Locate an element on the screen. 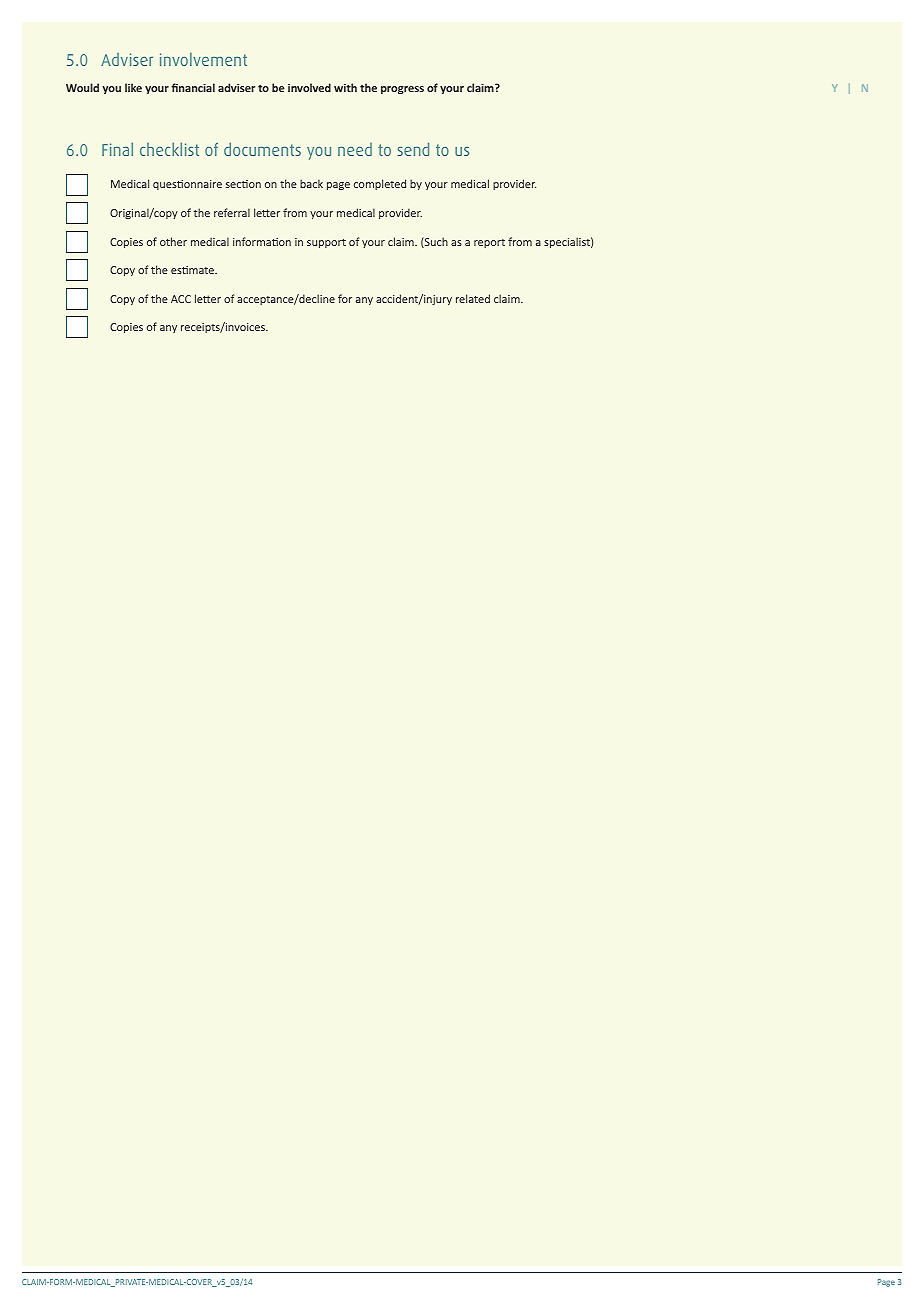 The height and width of the screenshot is (1308, 924). referral is located at coordinates (232, 212).
